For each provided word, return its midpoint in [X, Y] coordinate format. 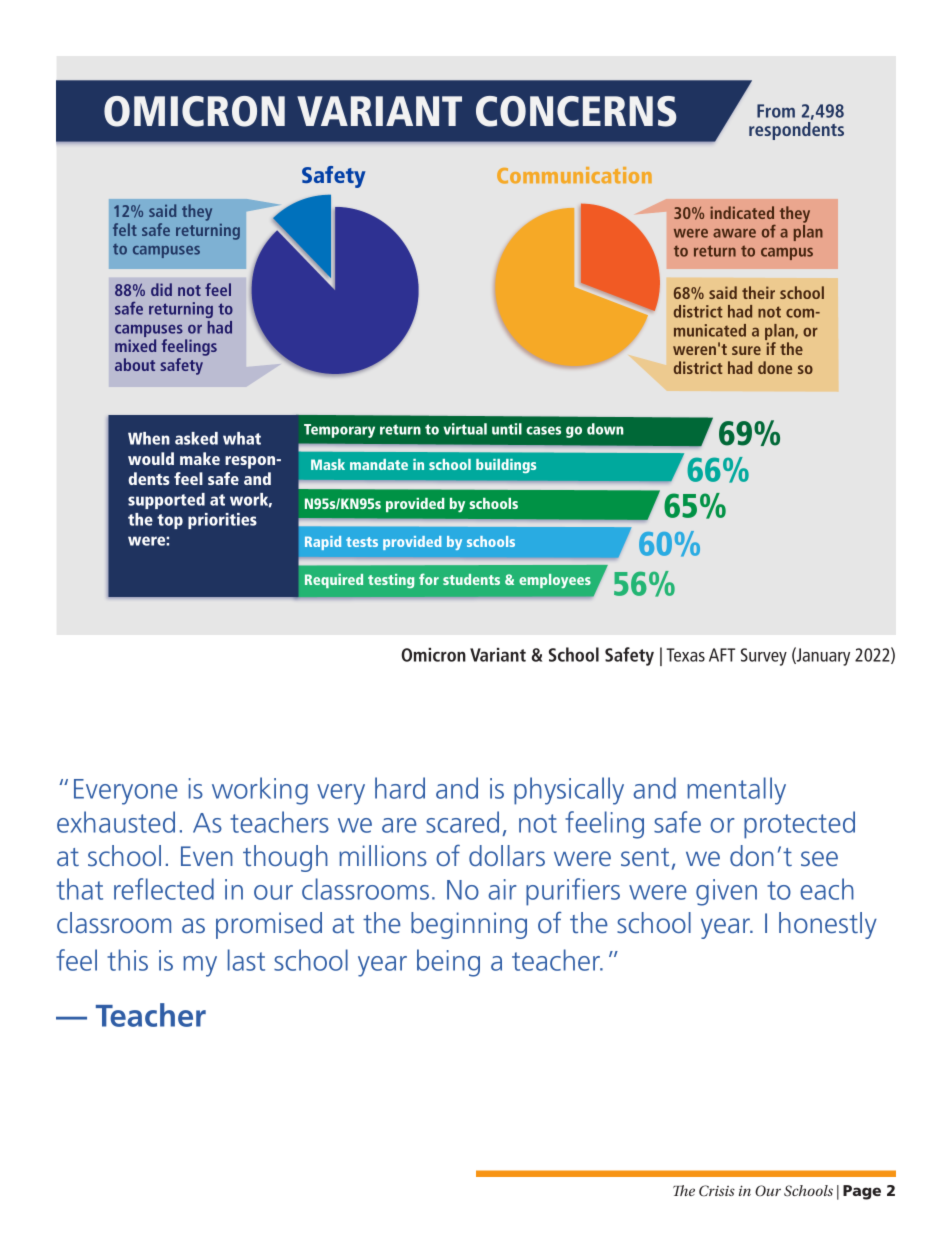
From [776, 111]
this [127, 960]
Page [862, 1192]
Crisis [717, 1191]
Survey [764, 657]
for [429, 579]
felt [125, 229]
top [170, 521]
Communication [574, 175]
